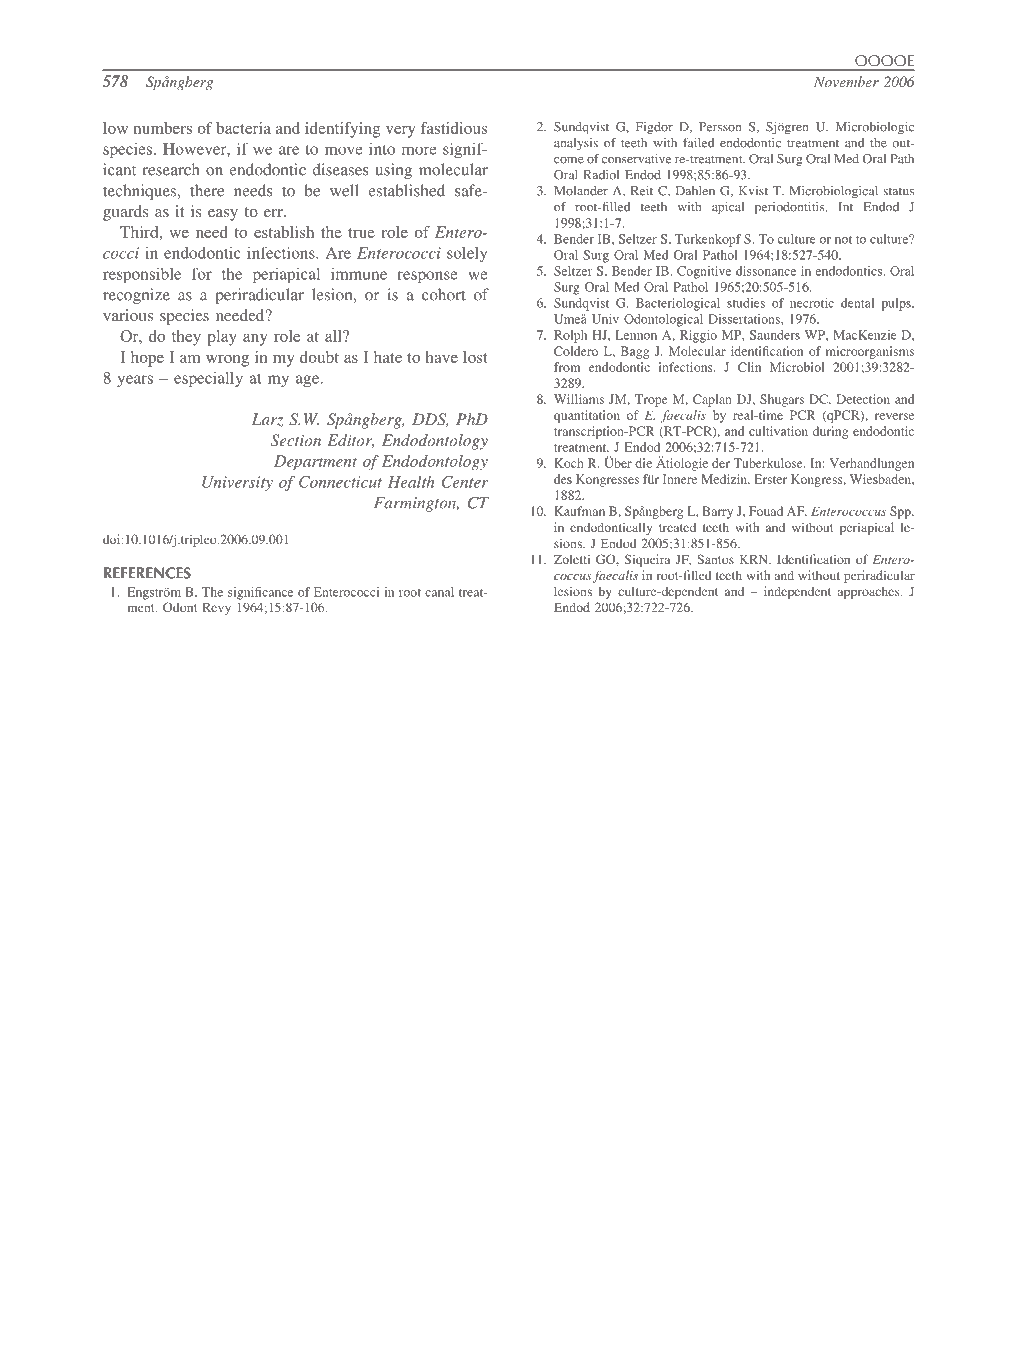 This screenshot has width=1015, height=1358. I want to click on approaches, so click(870, 593).
